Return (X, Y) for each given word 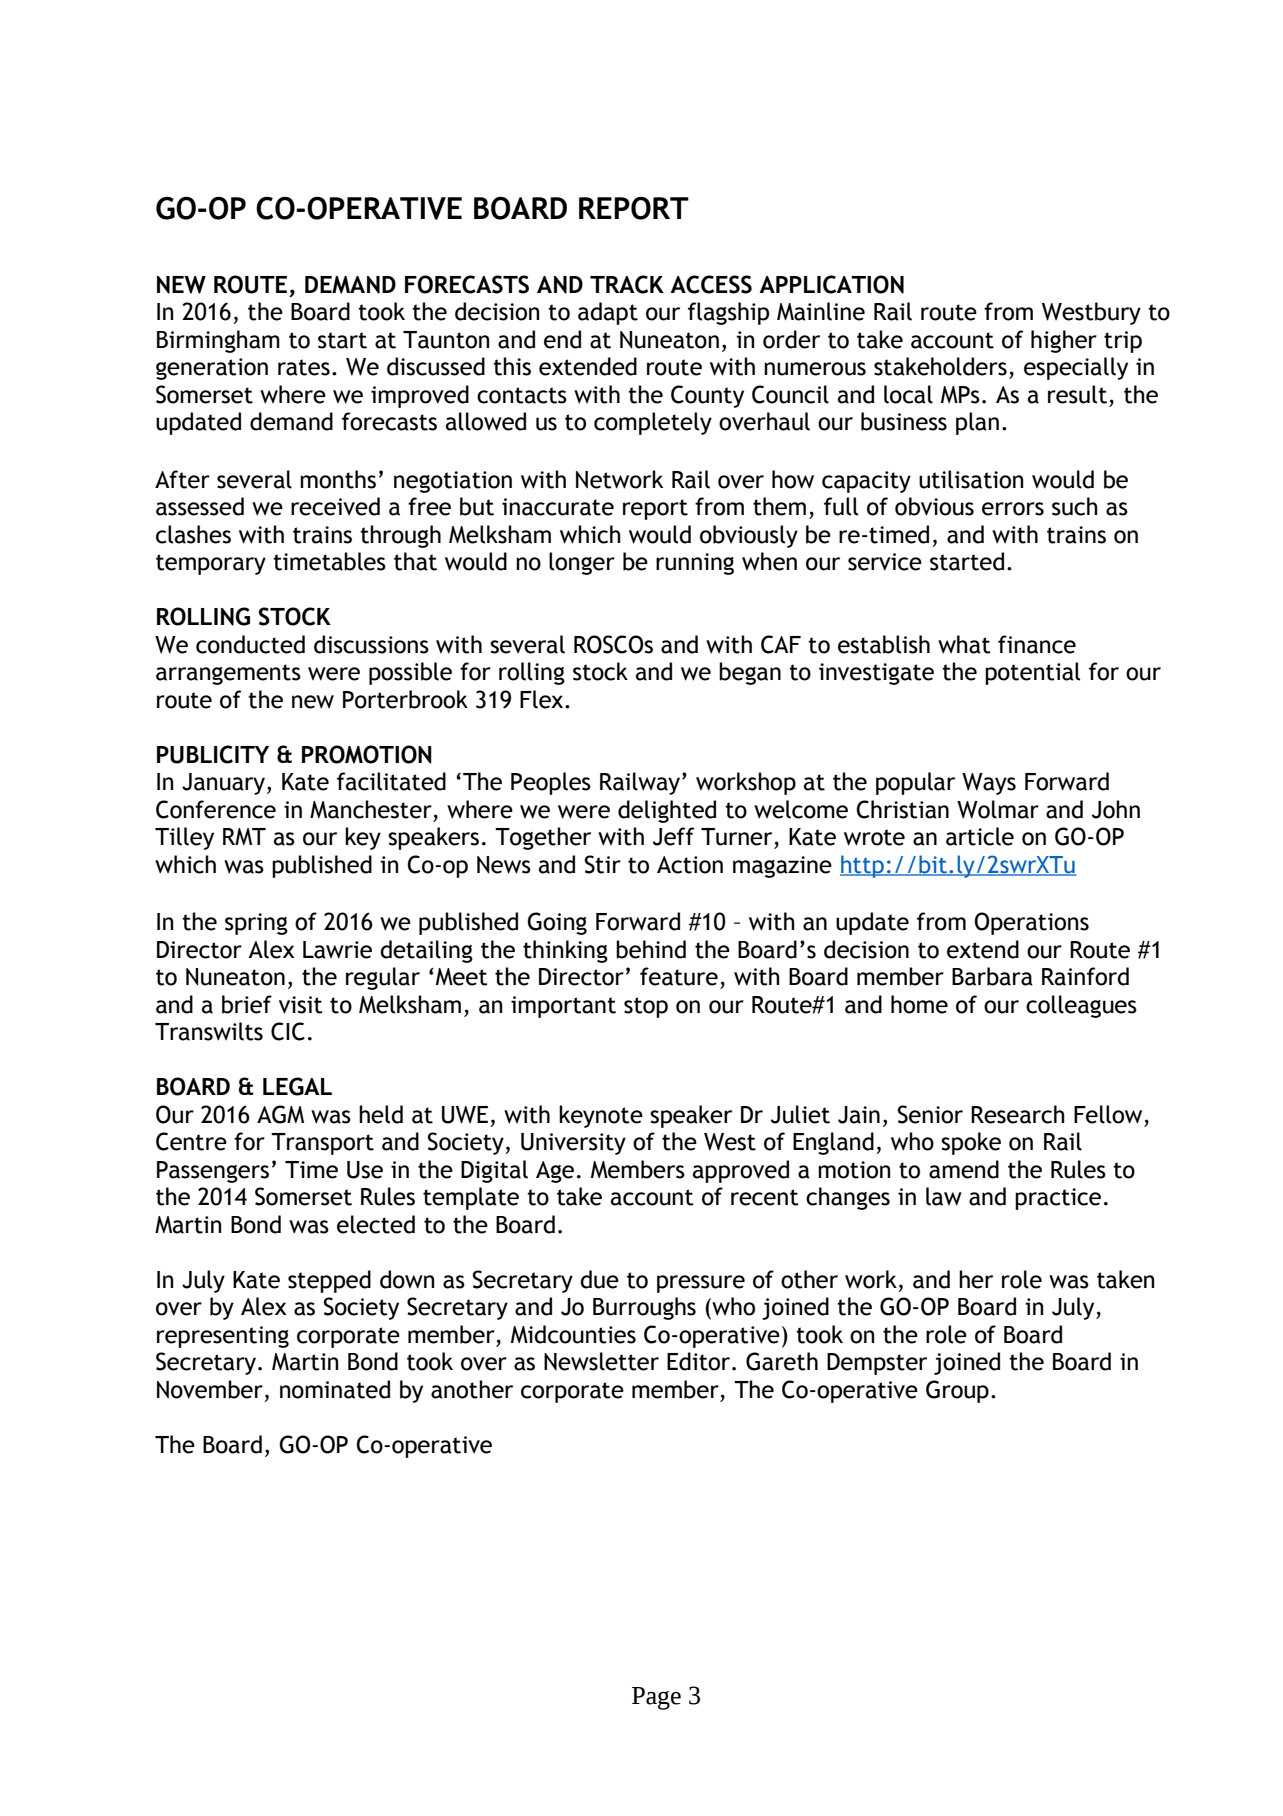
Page (656, 1698)
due (599, 1279)
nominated (335, 1389)
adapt (608, 313)
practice (1058, 1199)
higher (1064, 341)
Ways (989, 784)
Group (957, 1391)
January (223, 784)
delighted (667, 811)
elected (376, 1224)
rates (304, 367)
